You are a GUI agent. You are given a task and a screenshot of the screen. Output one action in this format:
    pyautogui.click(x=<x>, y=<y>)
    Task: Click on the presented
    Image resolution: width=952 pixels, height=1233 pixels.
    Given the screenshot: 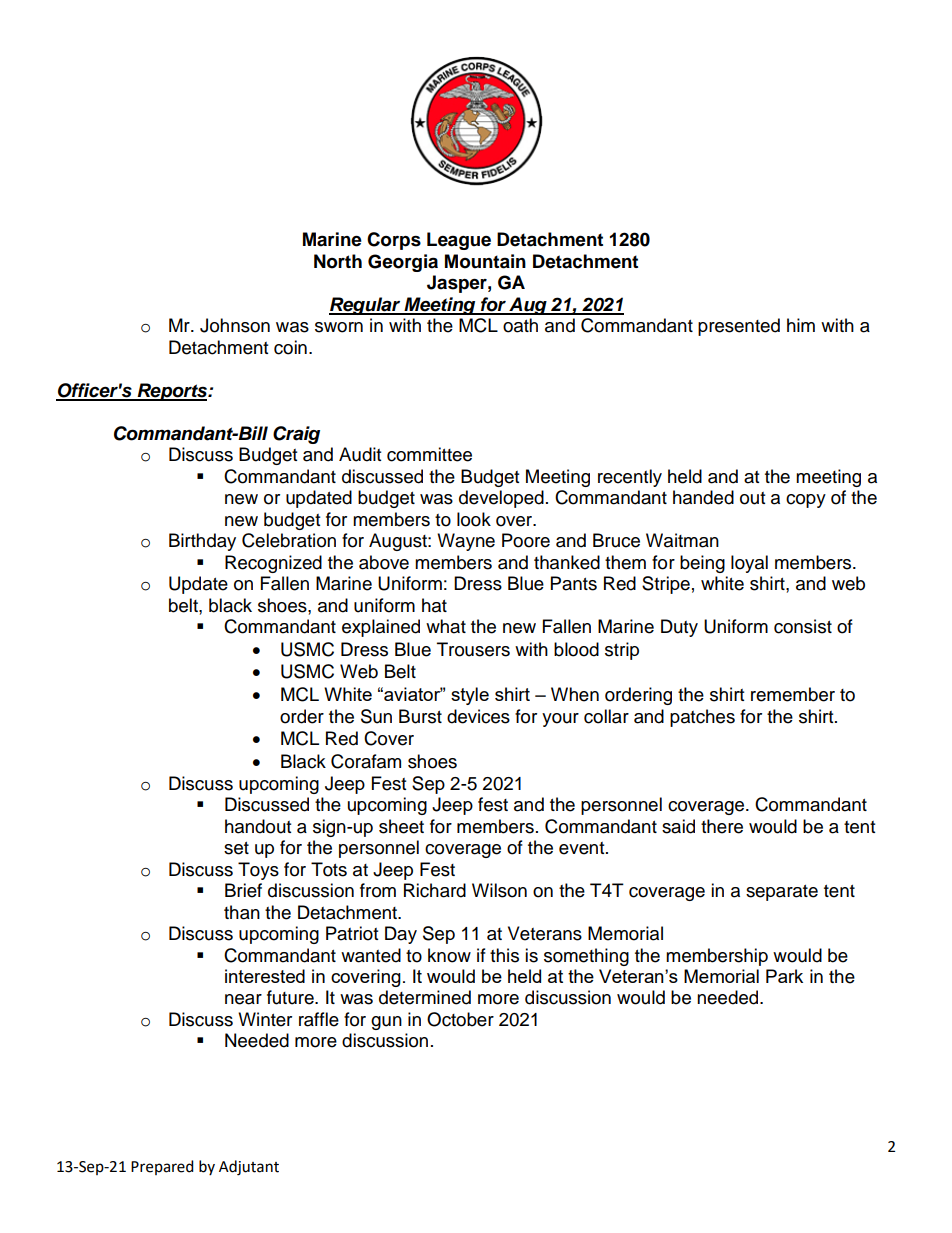 What is the action you would take?
    pyautogui.click(x=739, y=327)
